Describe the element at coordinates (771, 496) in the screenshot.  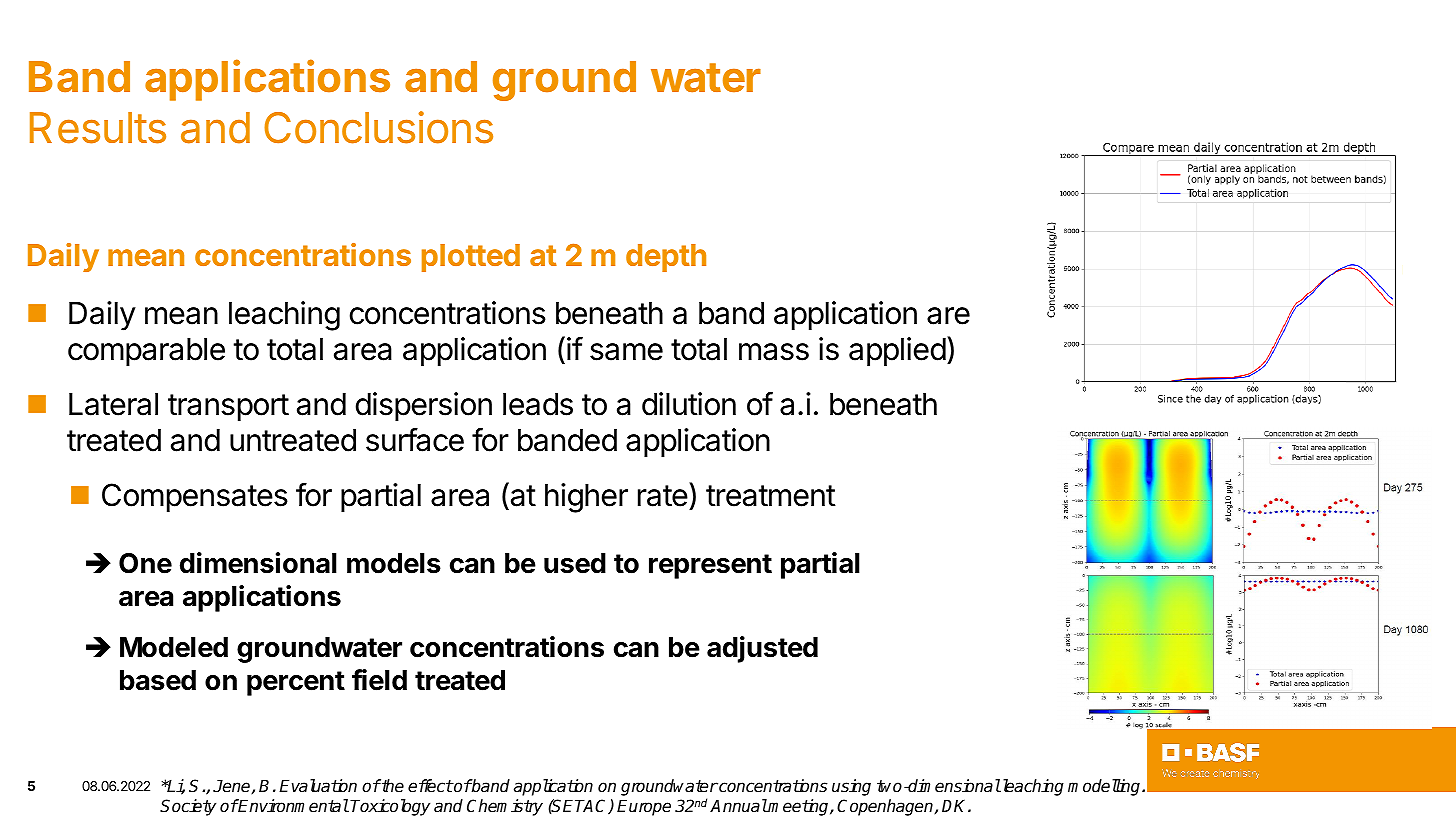
I see `treatment` at that location.
